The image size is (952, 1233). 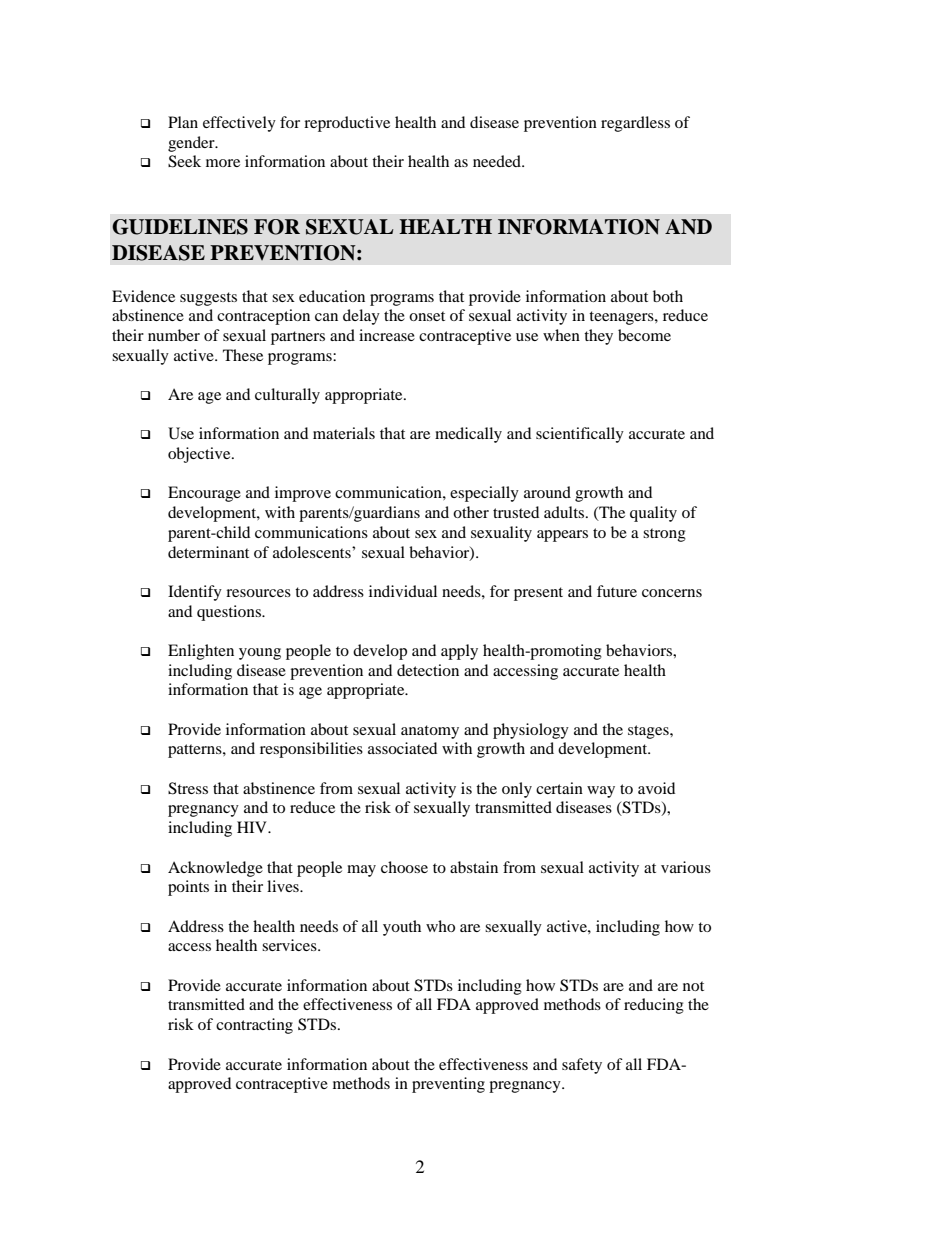 What do you see at coordinates (448, 1085) in the image?
I see `preventing` at bounding box center [448, 1085].
